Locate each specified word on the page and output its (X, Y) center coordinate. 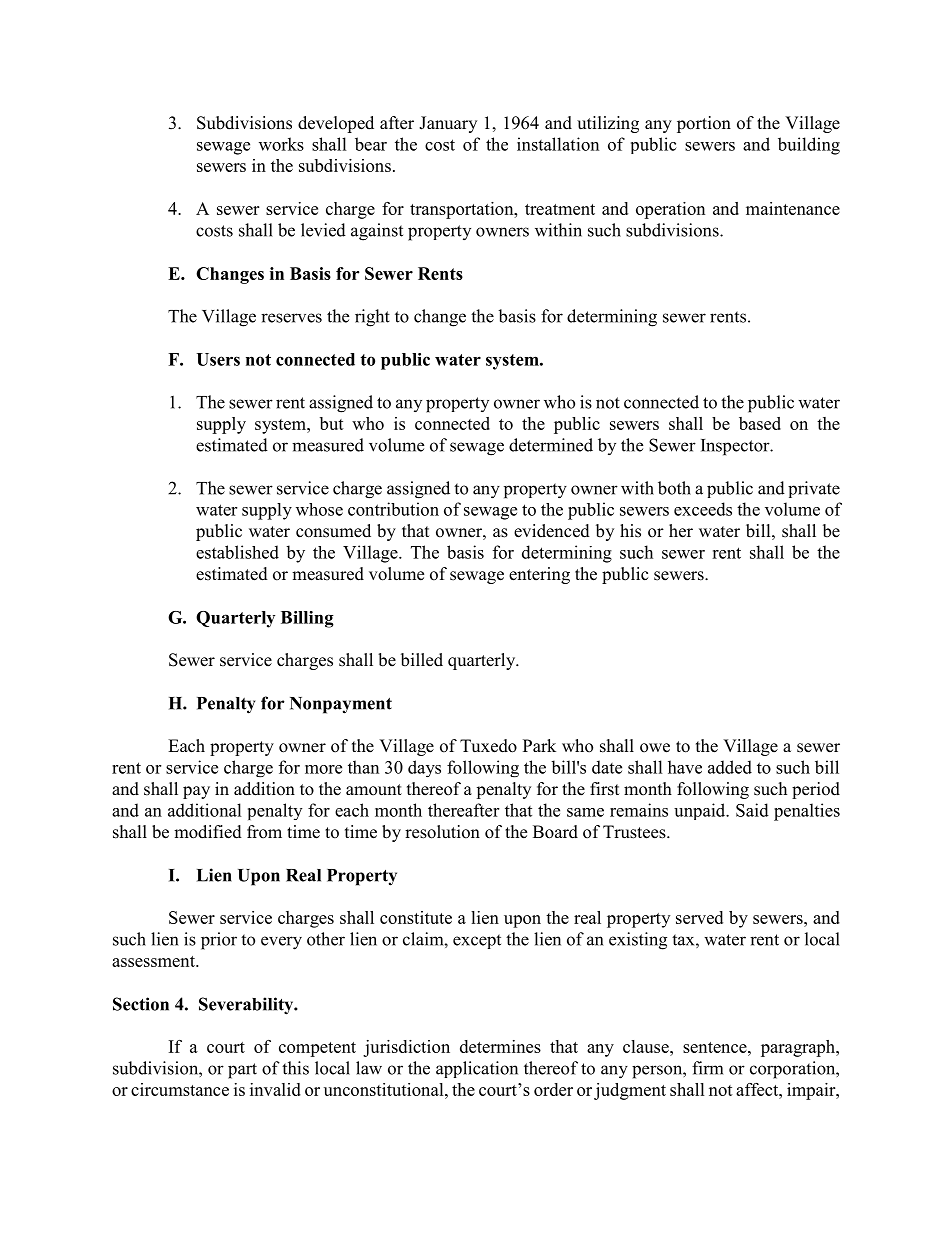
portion (704, 124)
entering (539, 575)
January (448, 124)
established (237, 552)
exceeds (703, 509)
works (281, 144)
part (242, 1071)
